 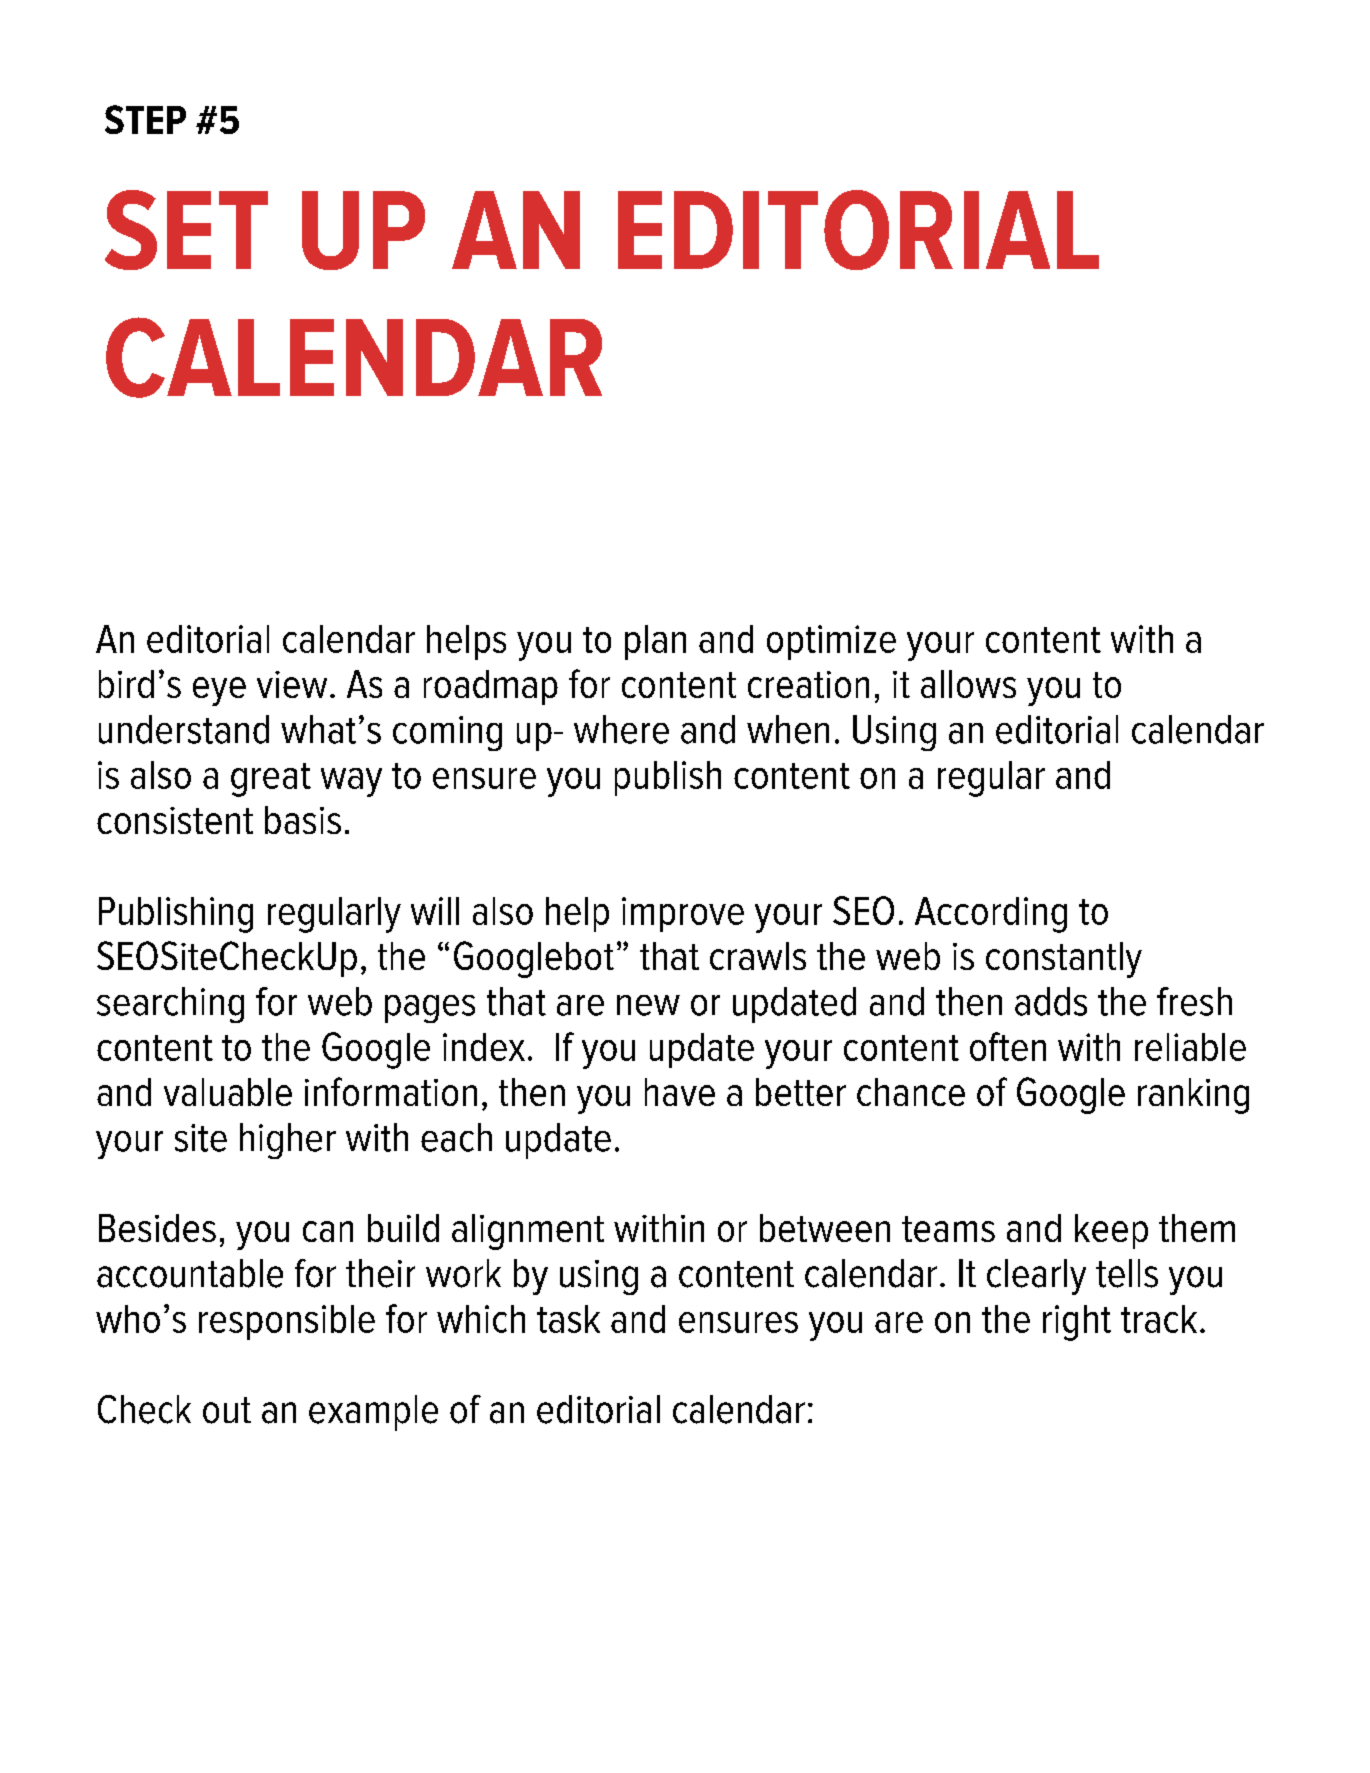 I want to click on view, so click(x=292, y=684).
